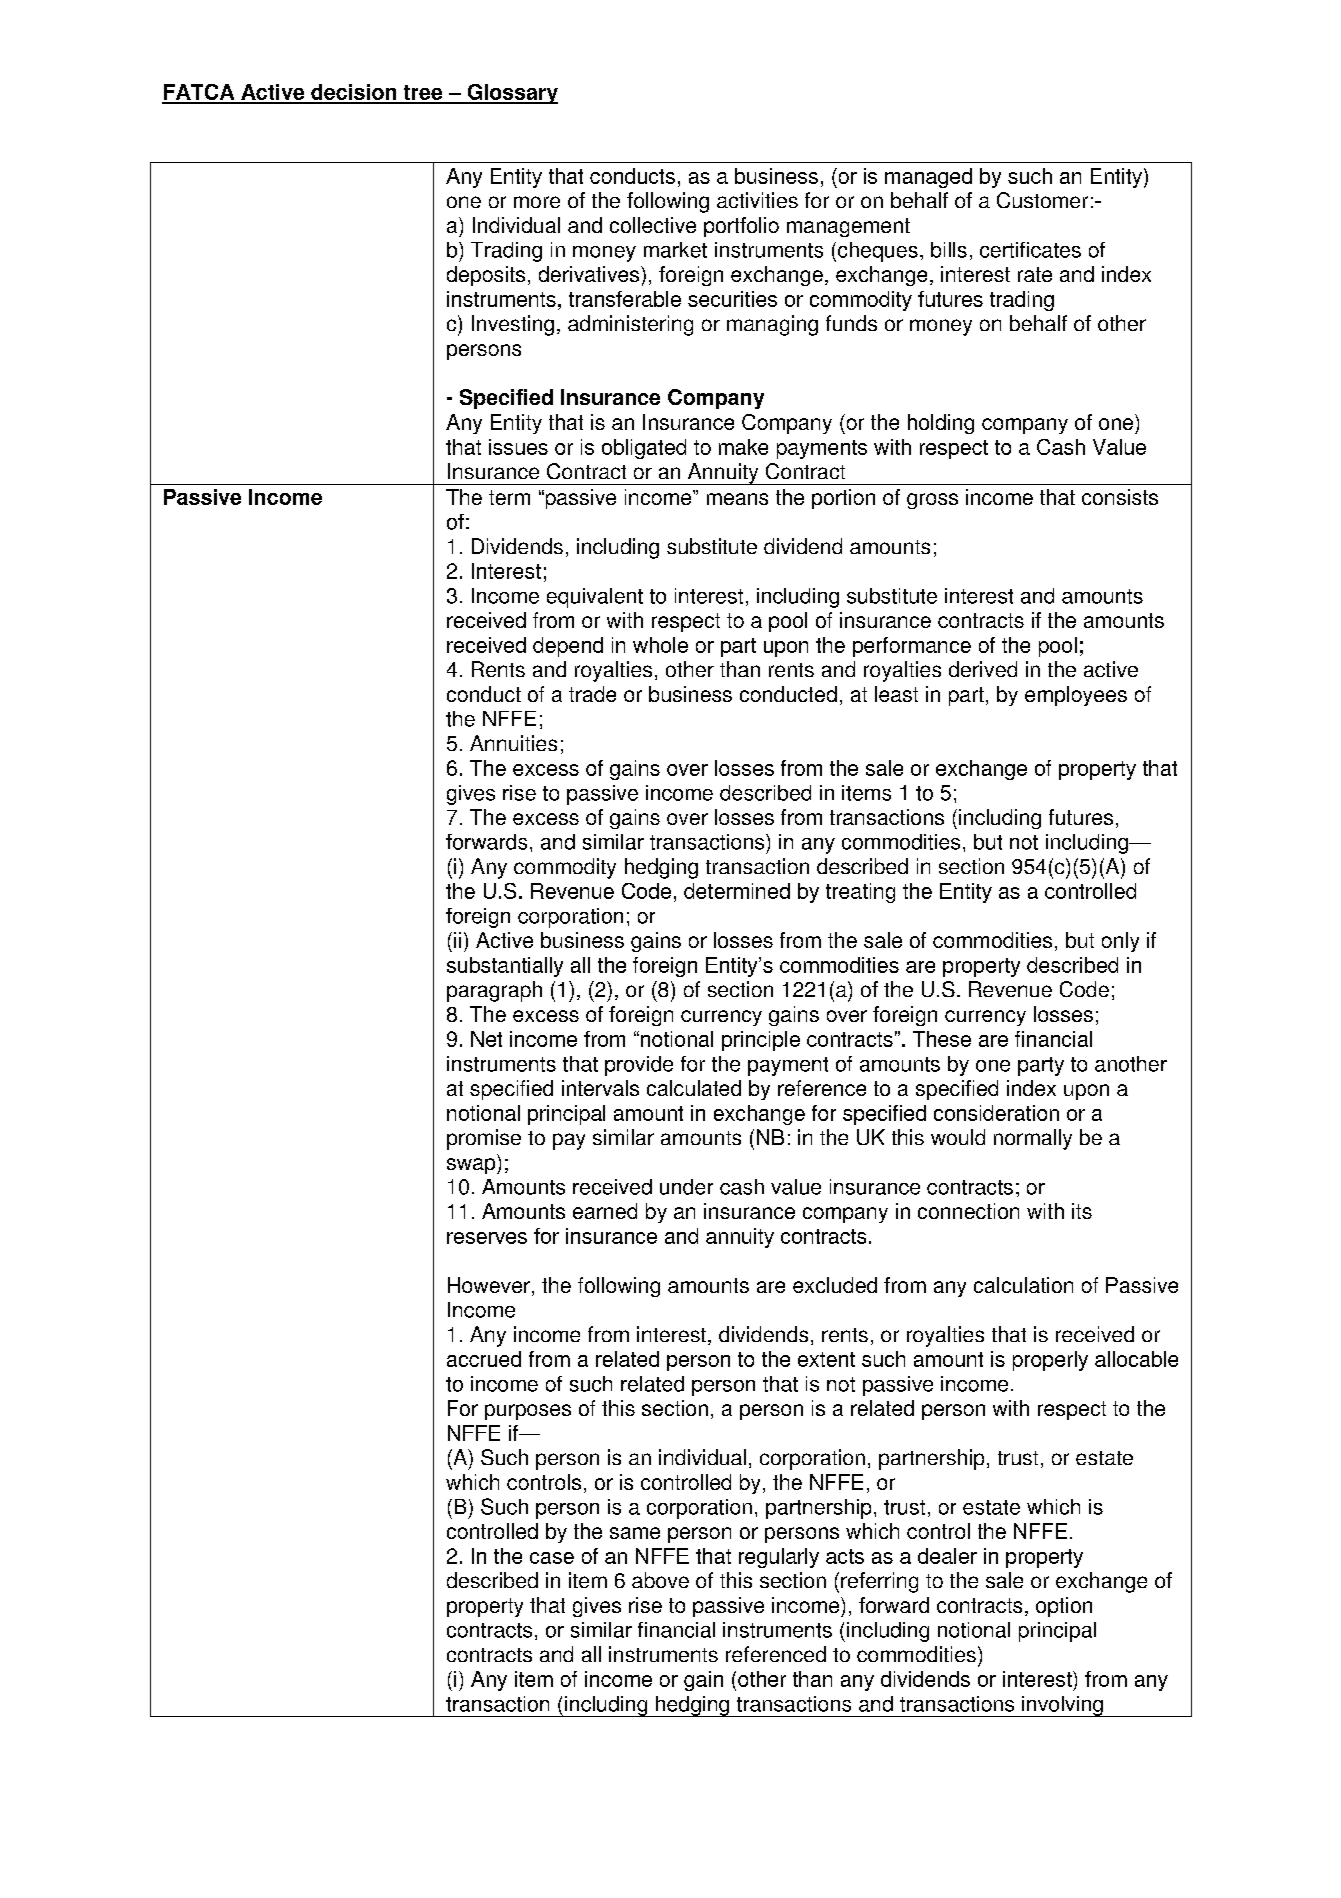  Describe the element at coordinates (537, 202) in the screenshot. I see `more` at that location.
